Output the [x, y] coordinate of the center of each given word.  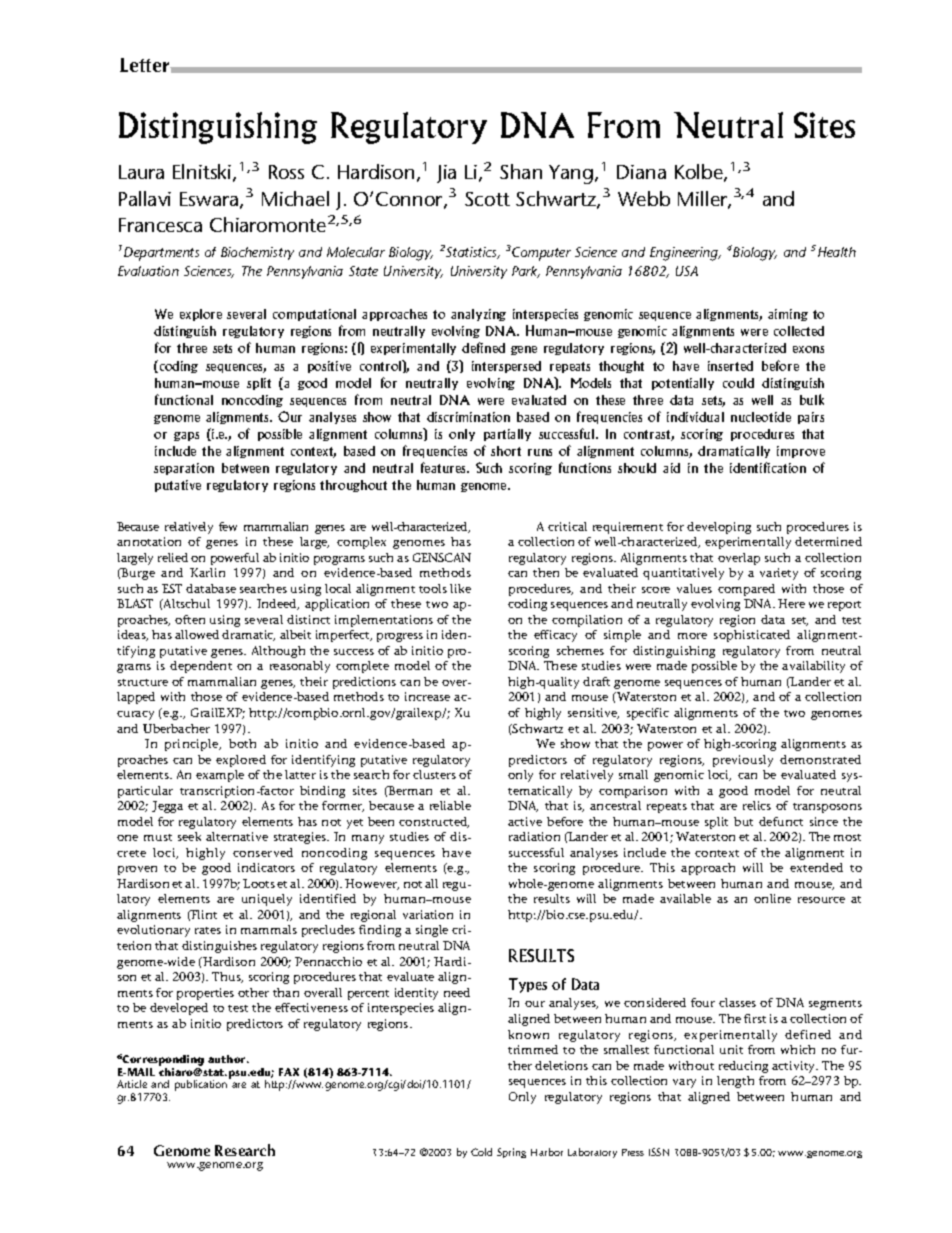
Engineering [685, 254]
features [445, 467]
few [228, 526]
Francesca [160, 225]
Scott [487, 199]
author [228, 1059]
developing [719, 528]
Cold [481, 1152]
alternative [237, 836]
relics [757, 805]
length [735, 1082]
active [525, 821]
